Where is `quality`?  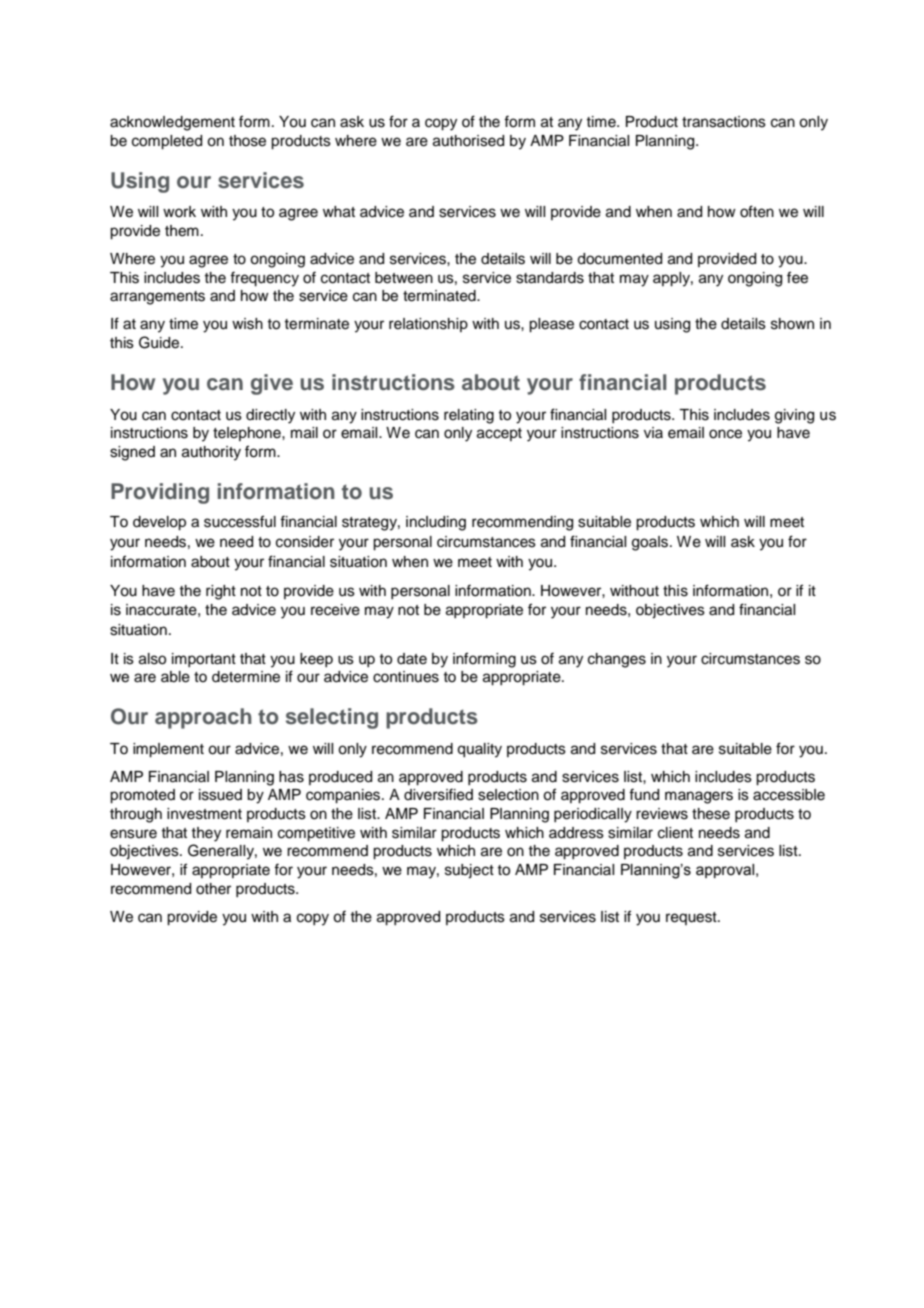
quality is located at coordinates (479, 750).
